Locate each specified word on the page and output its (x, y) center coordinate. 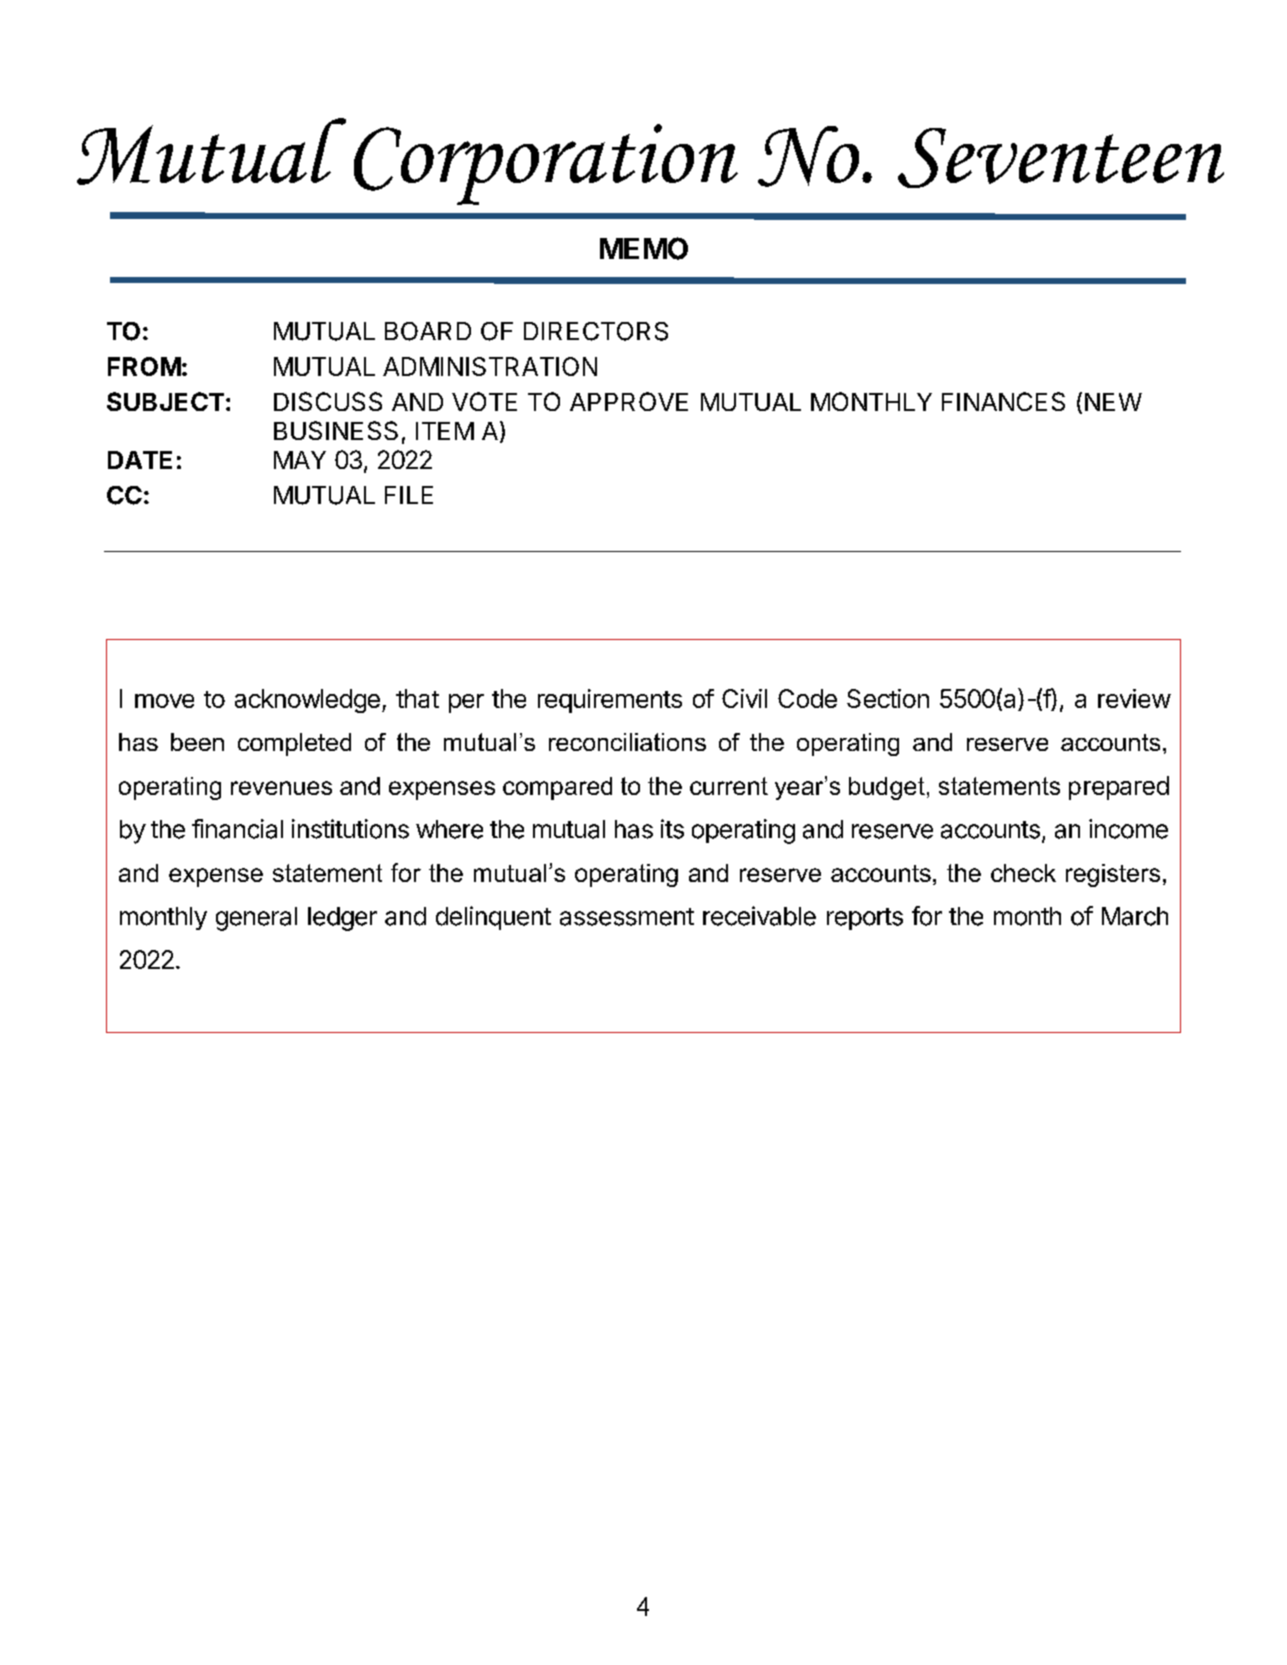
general (256, 919)
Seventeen (1061, 158)
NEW (1113, 402)
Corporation (546, 164)
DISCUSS (328, 401)
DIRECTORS (596, 331)
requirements (610, 701)
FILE (409, 495)
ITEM (445, 431)
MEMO (644, 248)
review (1134, 698)
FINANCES (1003, 401)
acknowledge (307, 701)
